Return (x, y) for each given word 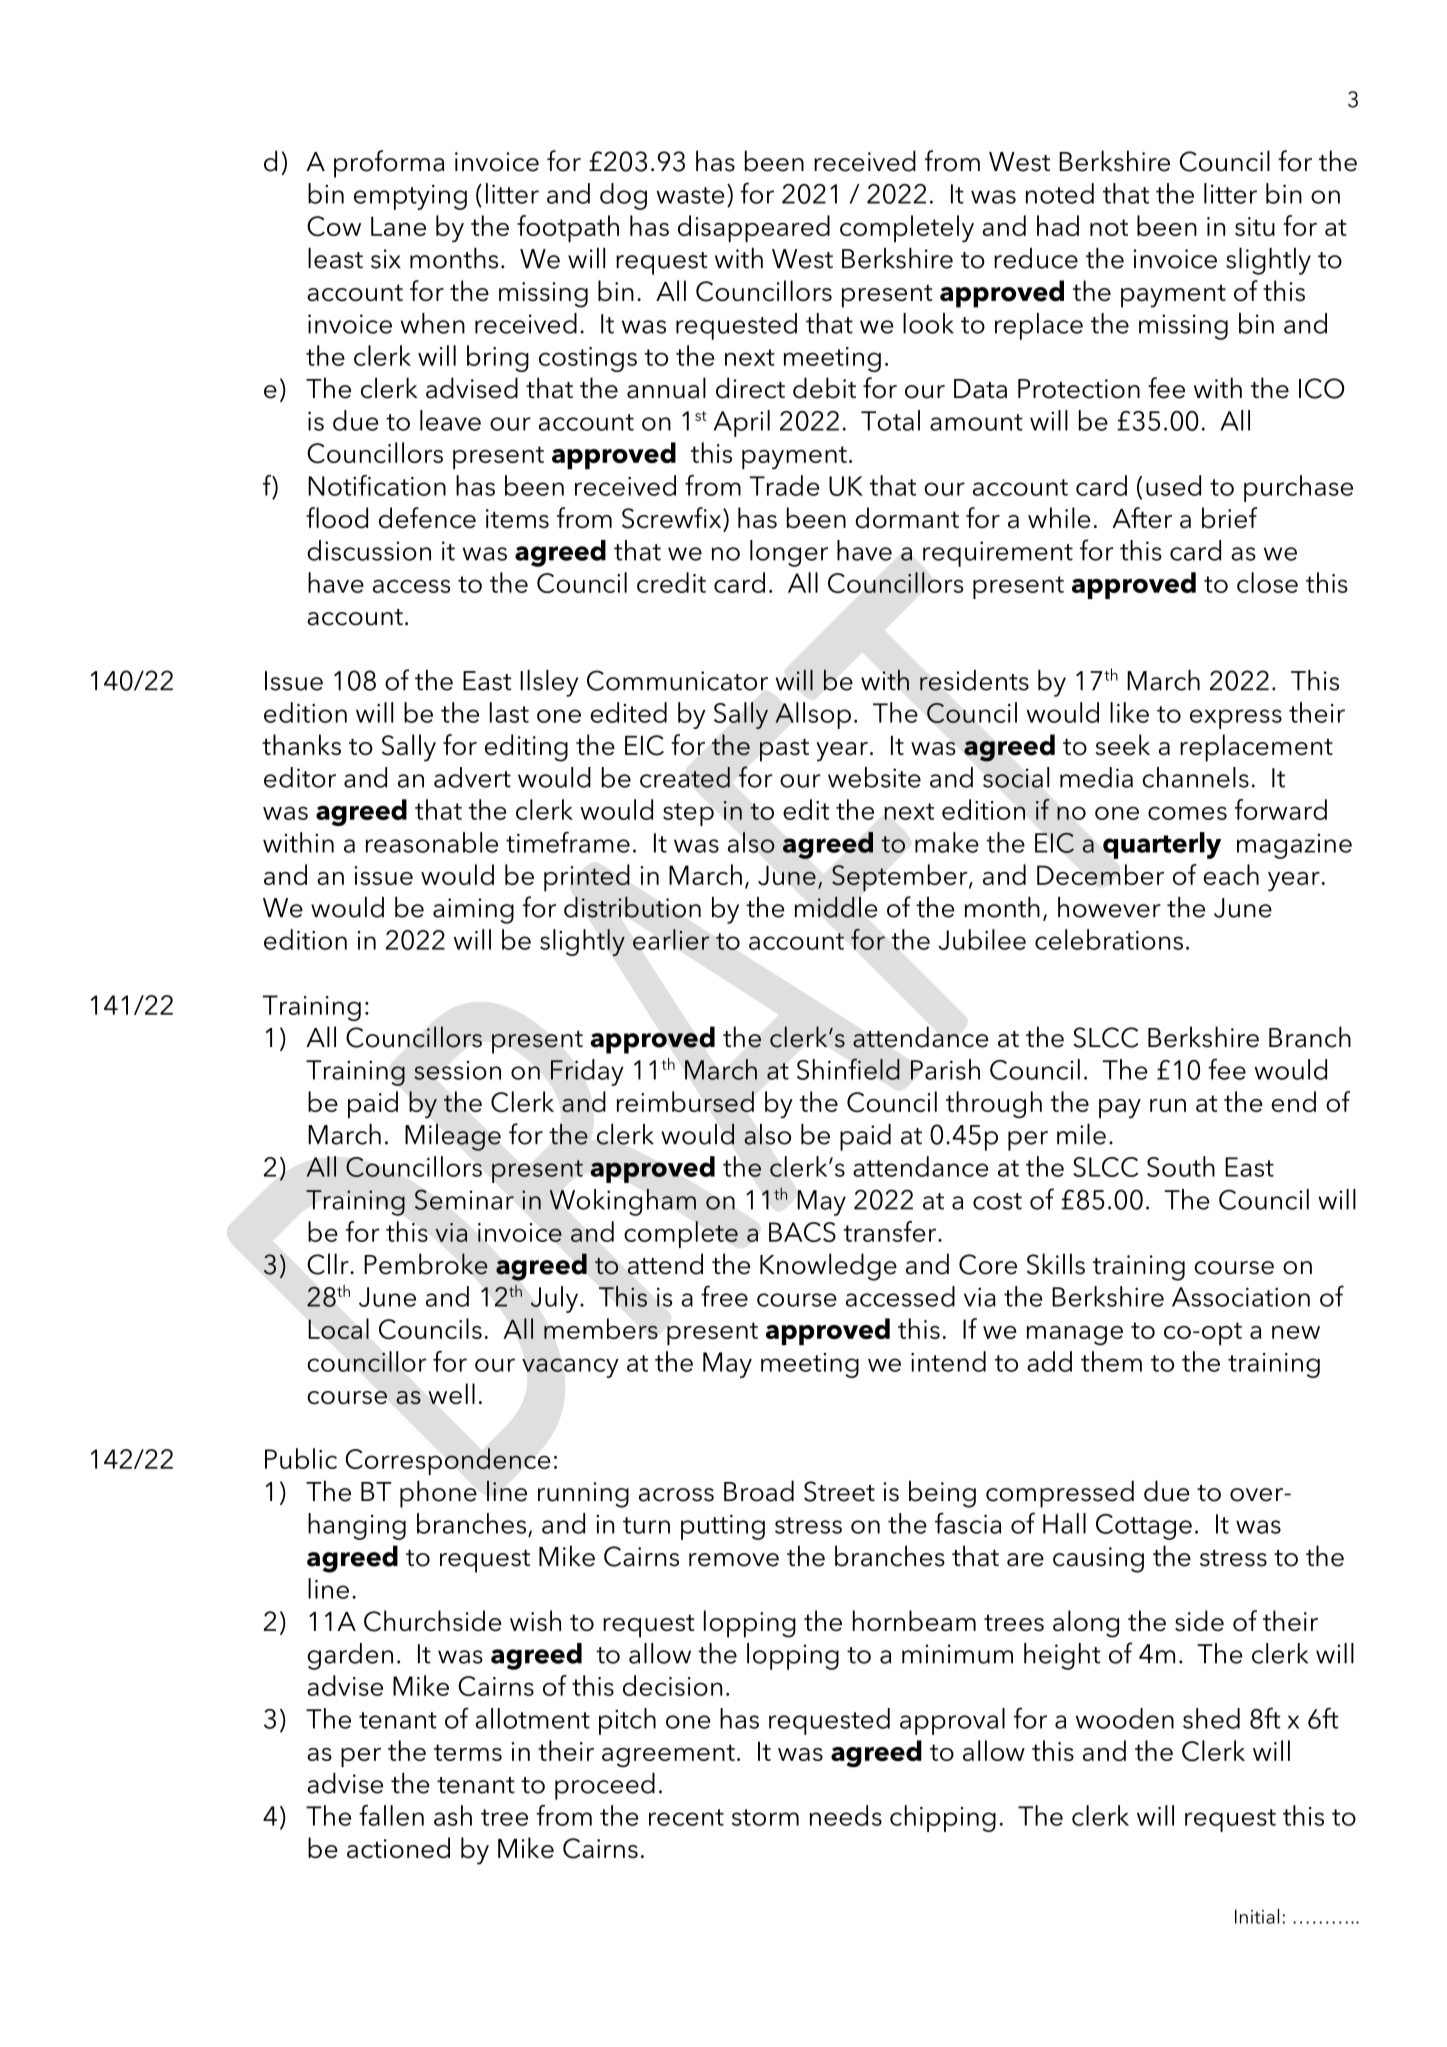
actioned (398, 1847)
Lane (398, 226)
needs (846, 1815)
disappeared (754, 229)
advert (472, 777)
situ (1255, 226)
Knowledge (828, 1267)
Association (1241, 1297)
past (784, 750)
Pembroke (426, 1264)
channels (1195, 777)
